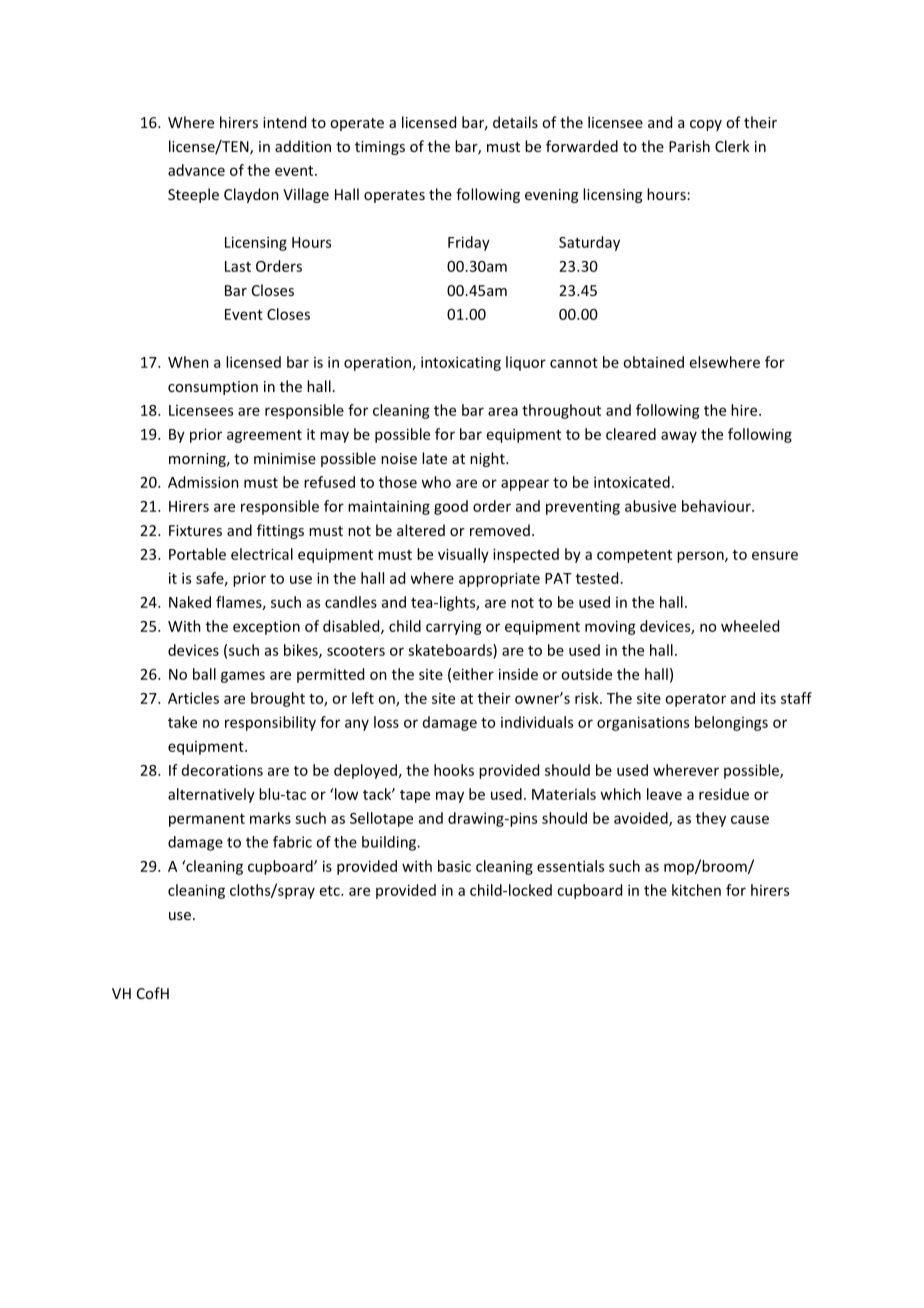 The height and width of the screenshot is (1308, 924). I want to click on Clerk, so click(732, 146).
